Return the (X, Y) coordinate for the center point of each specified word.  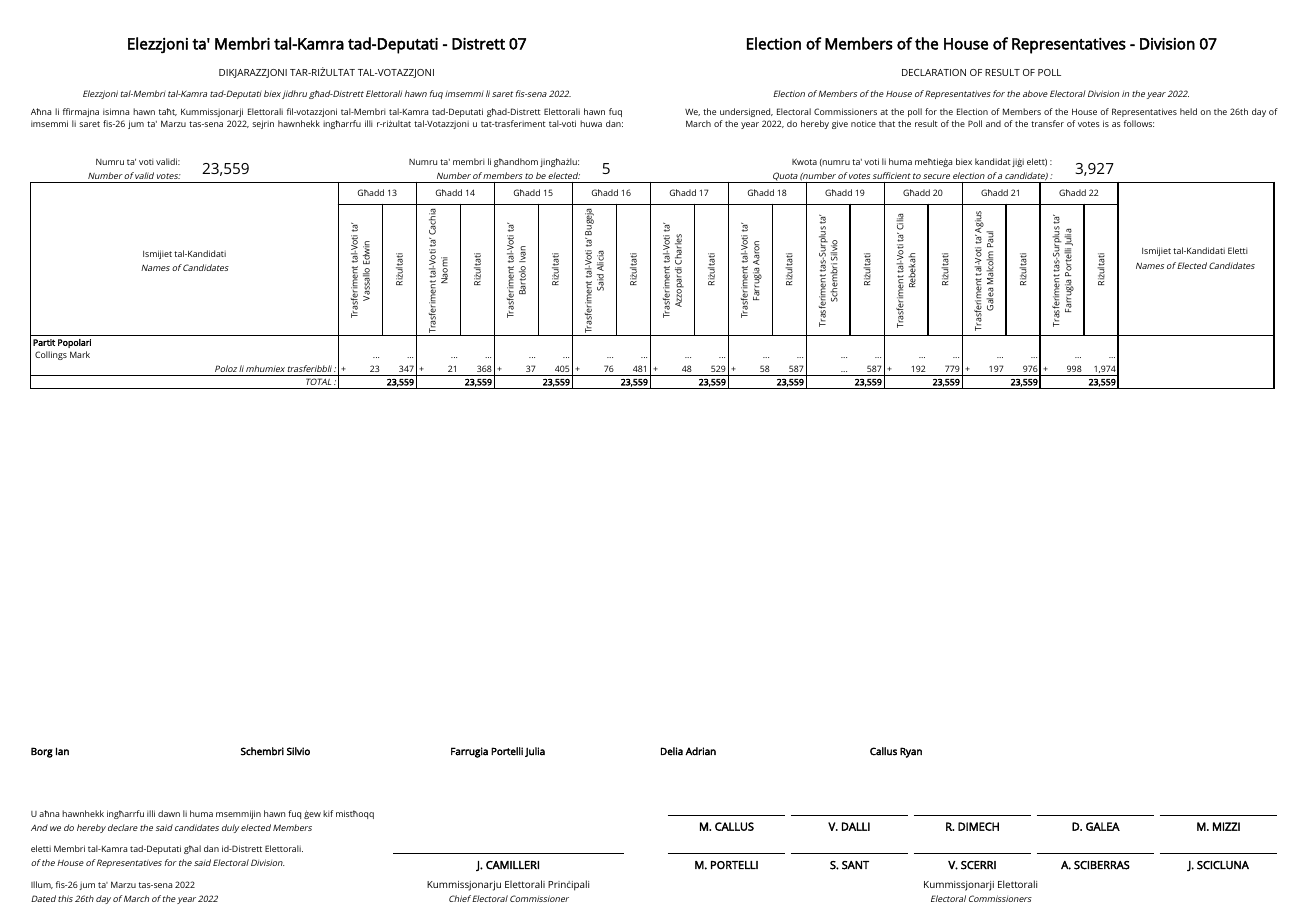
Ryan (911, 752)
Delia (672, 751)
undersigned (746, 112)
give (840, 124)
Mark (80, 354)
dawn (169, 813)
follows (1139, 123)
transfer (1047, 123)
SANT (855, 865)
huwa (591, 123)
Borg (42, 752)
